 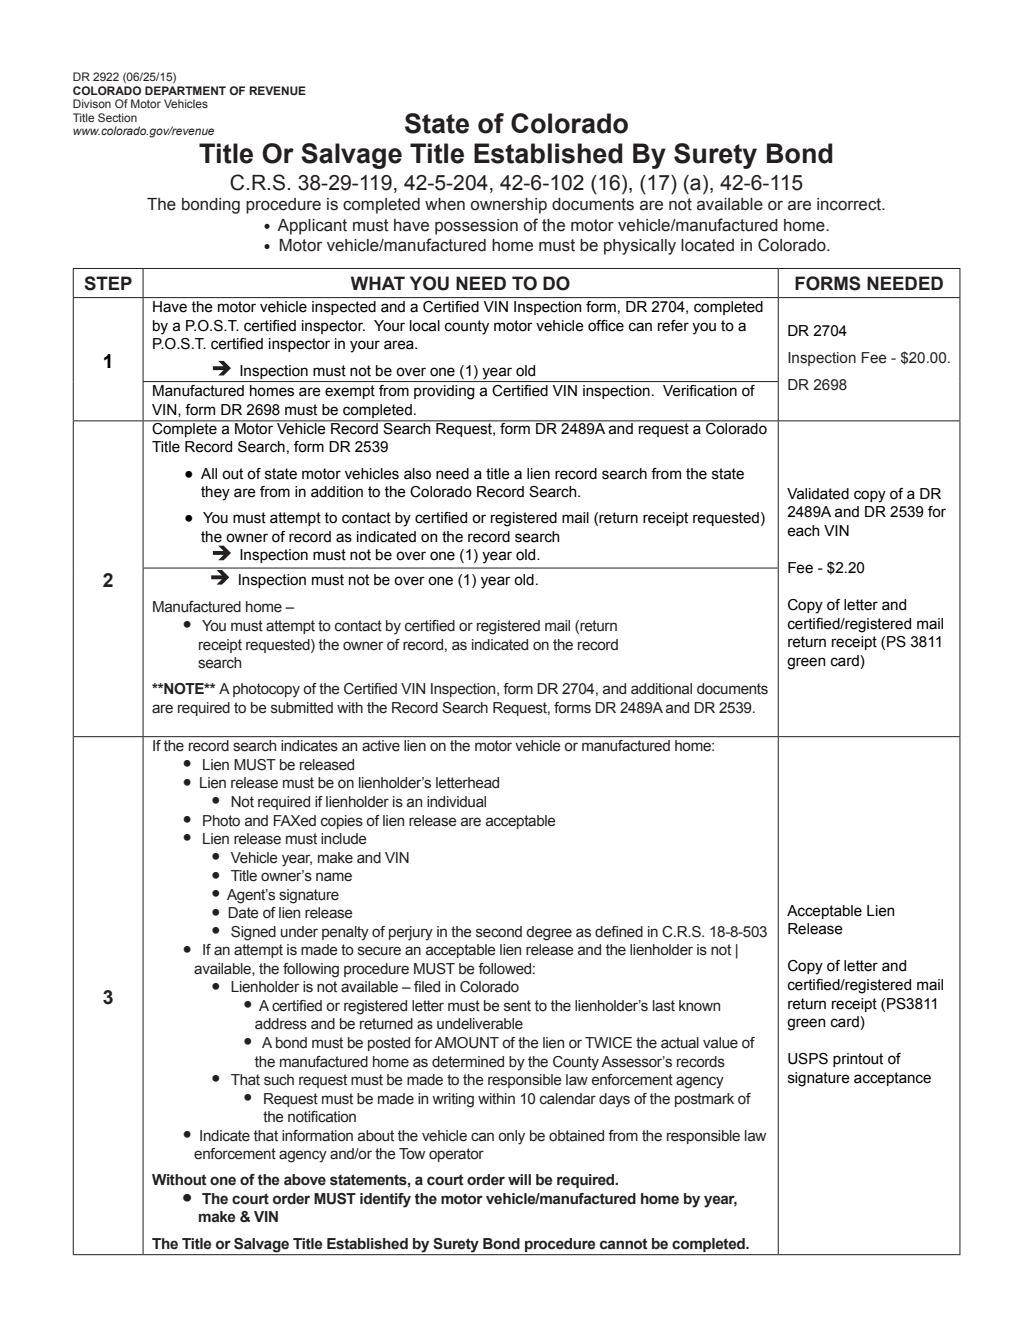 What do you see at coordinates (850, 204) in the screenshot?
I see `incorrect` at bounding box center [850, 204].
